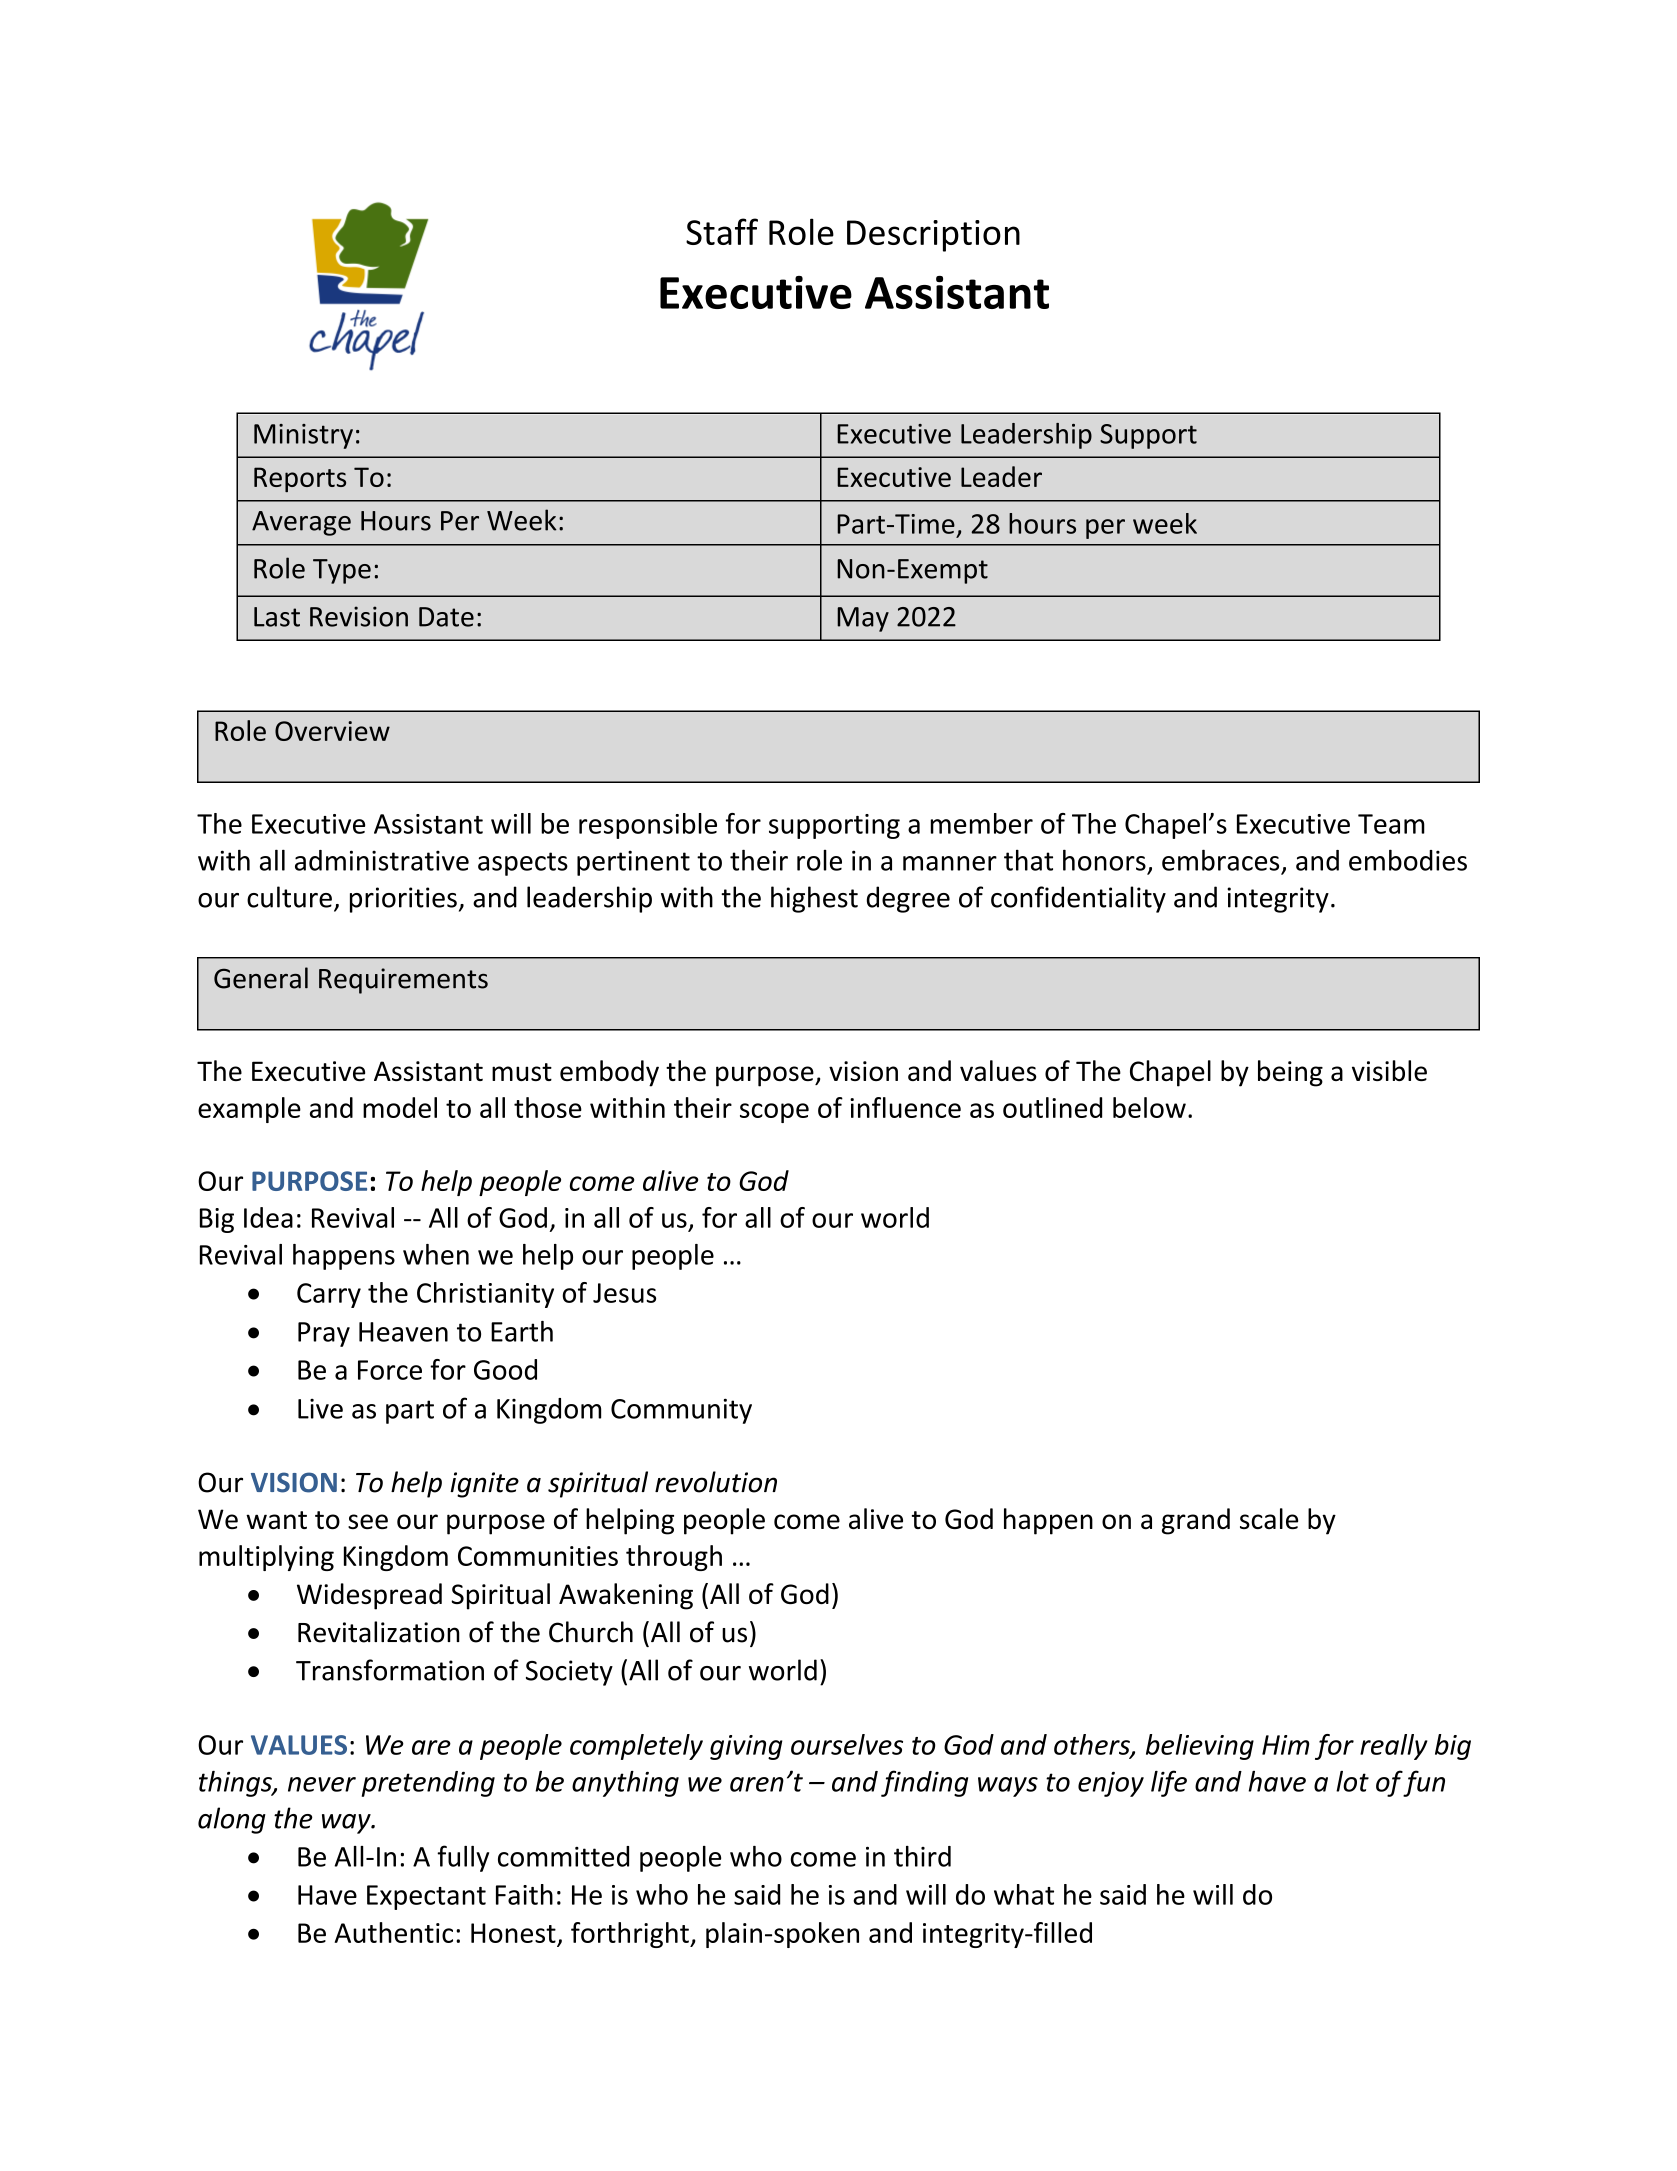 This screenshot has width=1677, height=2171. What do you see at coordinates (1352, 1781) in the screenshot?
I see `lot` at bounding box center [1352, 1781].
